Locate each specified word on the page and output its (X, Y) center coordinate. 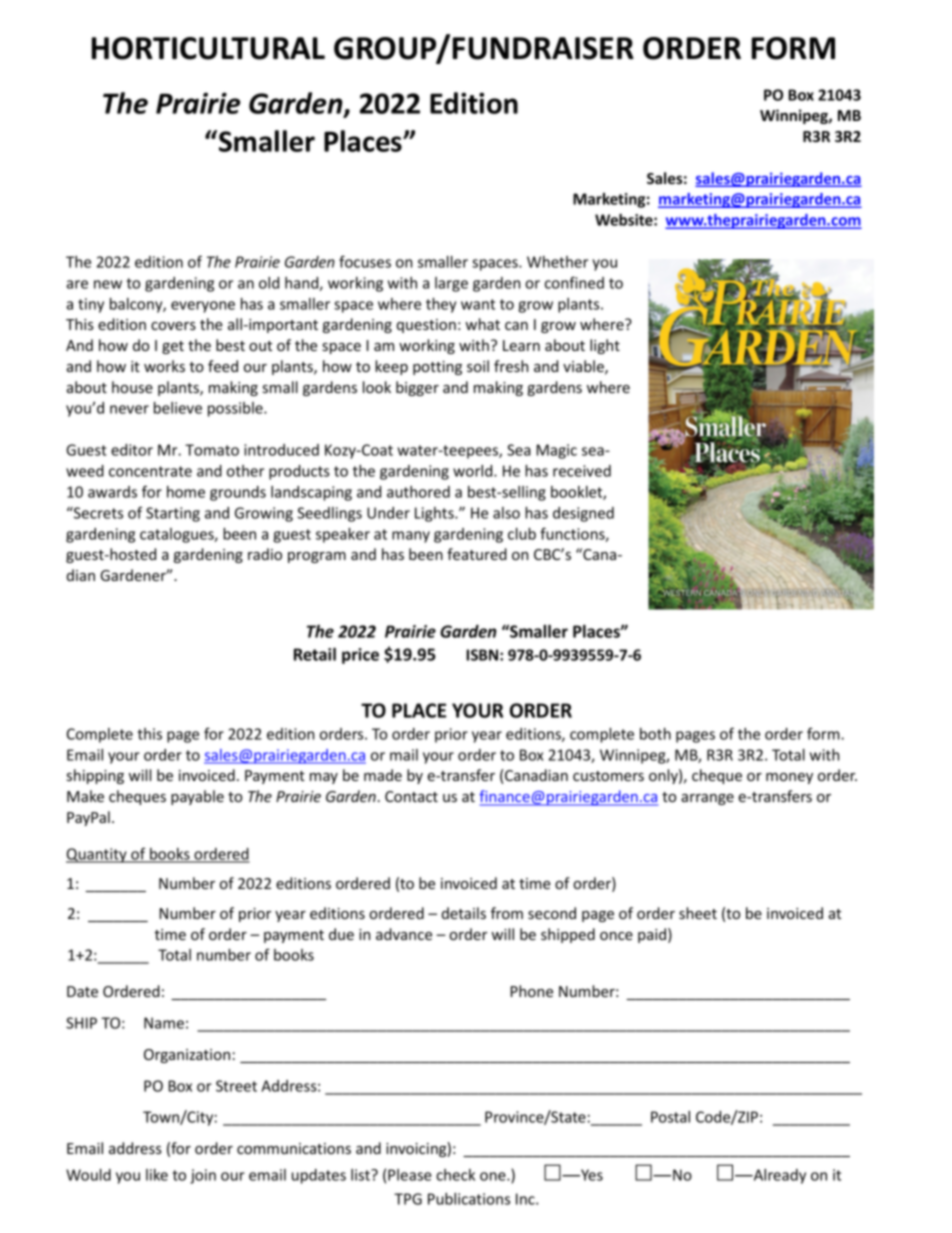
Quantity (97, 855)
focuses (365, 261)
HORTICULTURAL (208, 48)
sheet (698, 913)
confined (574, 282)
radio (265, 554)
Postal (670, 1117)
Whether (557, 262)
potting (437, 368)
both (655, 734)
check (455, 1175)
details (464, 913)
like (157, 1175)
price (360, 656)
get (173, 347)
